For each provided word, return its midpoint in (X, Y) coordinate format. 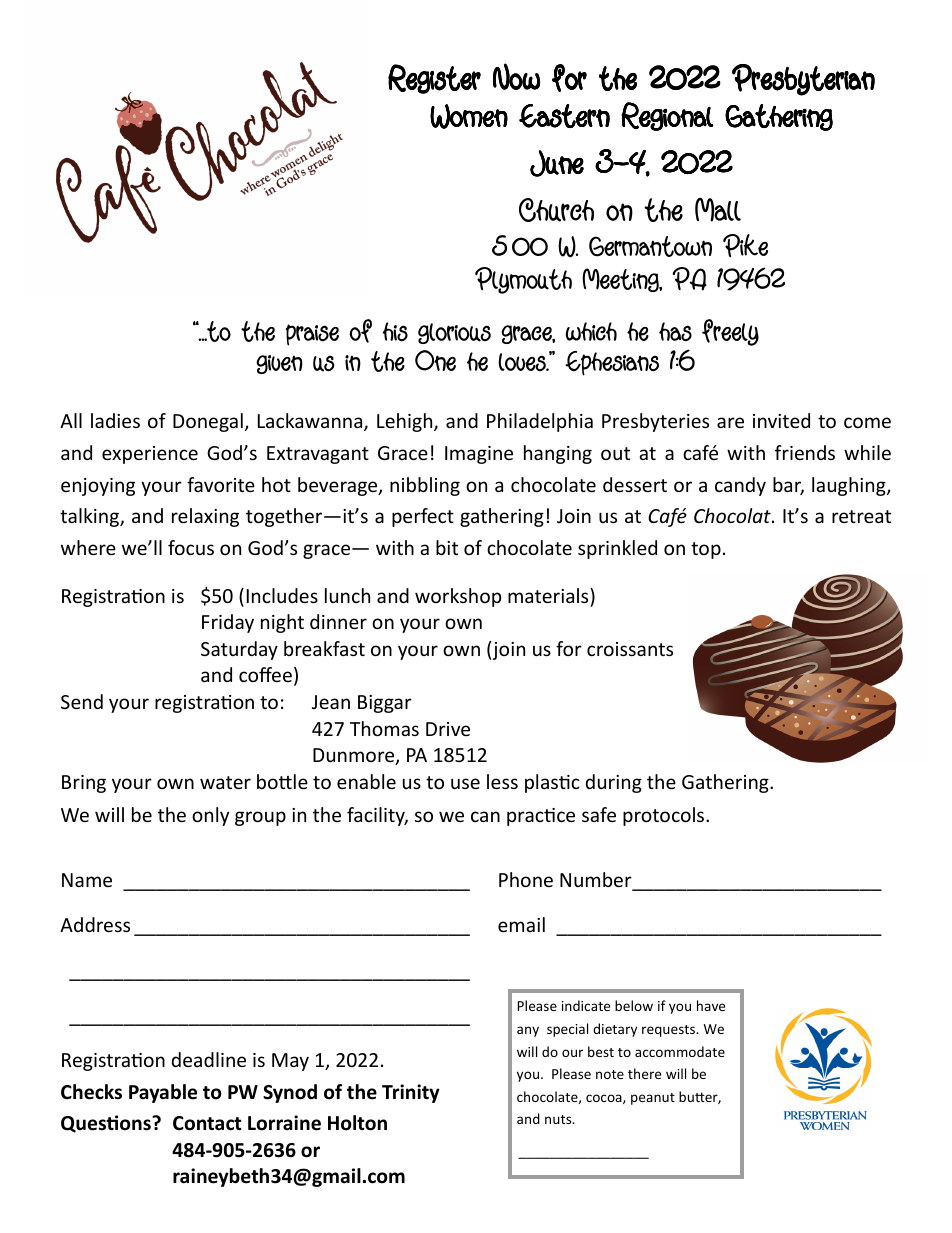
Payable (163, 1093)
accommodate (680, 1051)
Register (434, 79)
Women (469, 116)
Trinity (411, 1093)
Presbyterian (803, 80)
